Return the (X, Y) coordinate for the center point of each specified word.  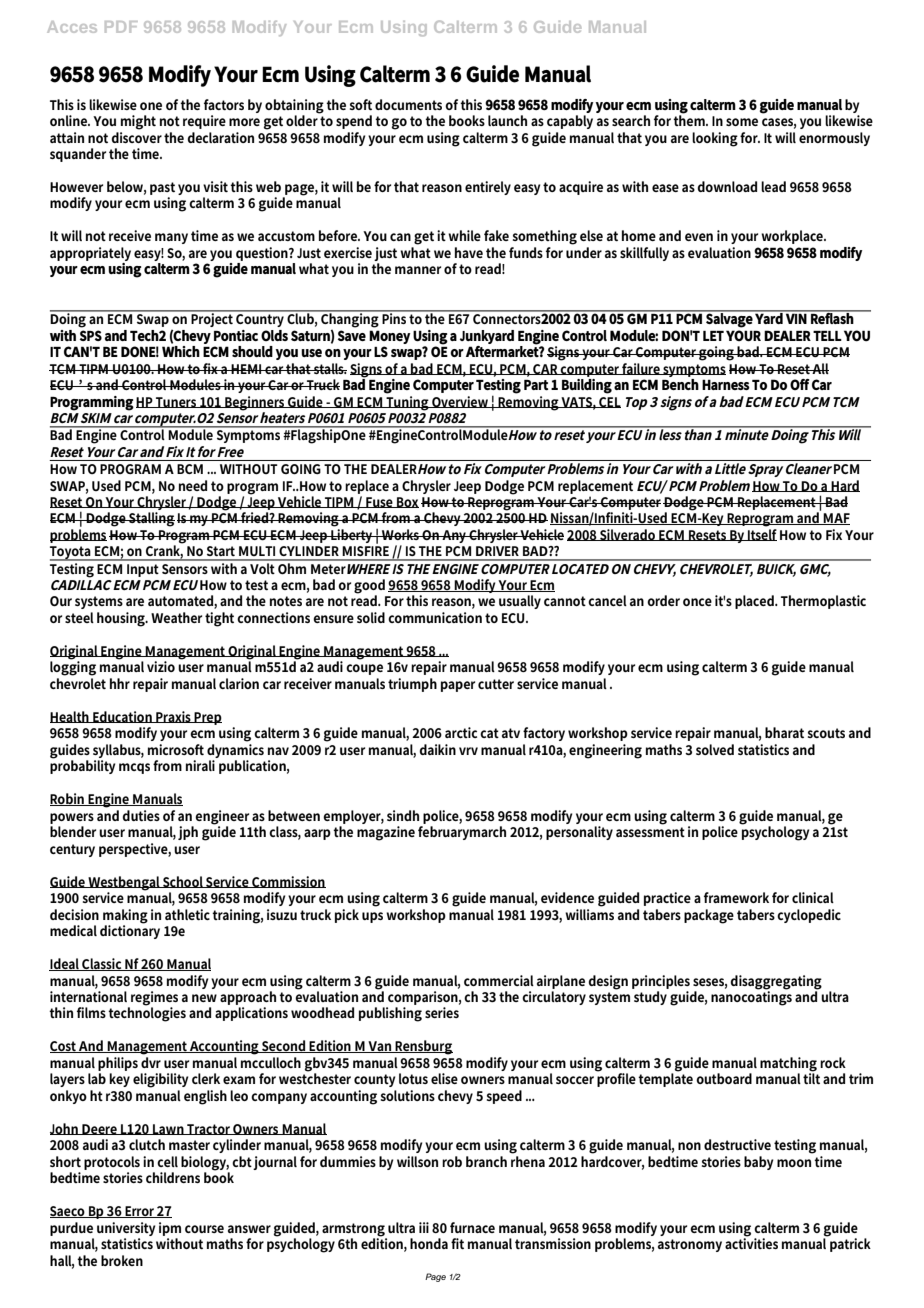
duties (141, 815)
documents (408, 104)
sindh (403, 815)
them (690, 119)
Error (140, 1212)
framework (736, 897)
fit (457, 1243)
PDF (121, 27)
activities (751, 1242)
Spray (765, 470)
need (193, 485)
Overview (460, 402)
